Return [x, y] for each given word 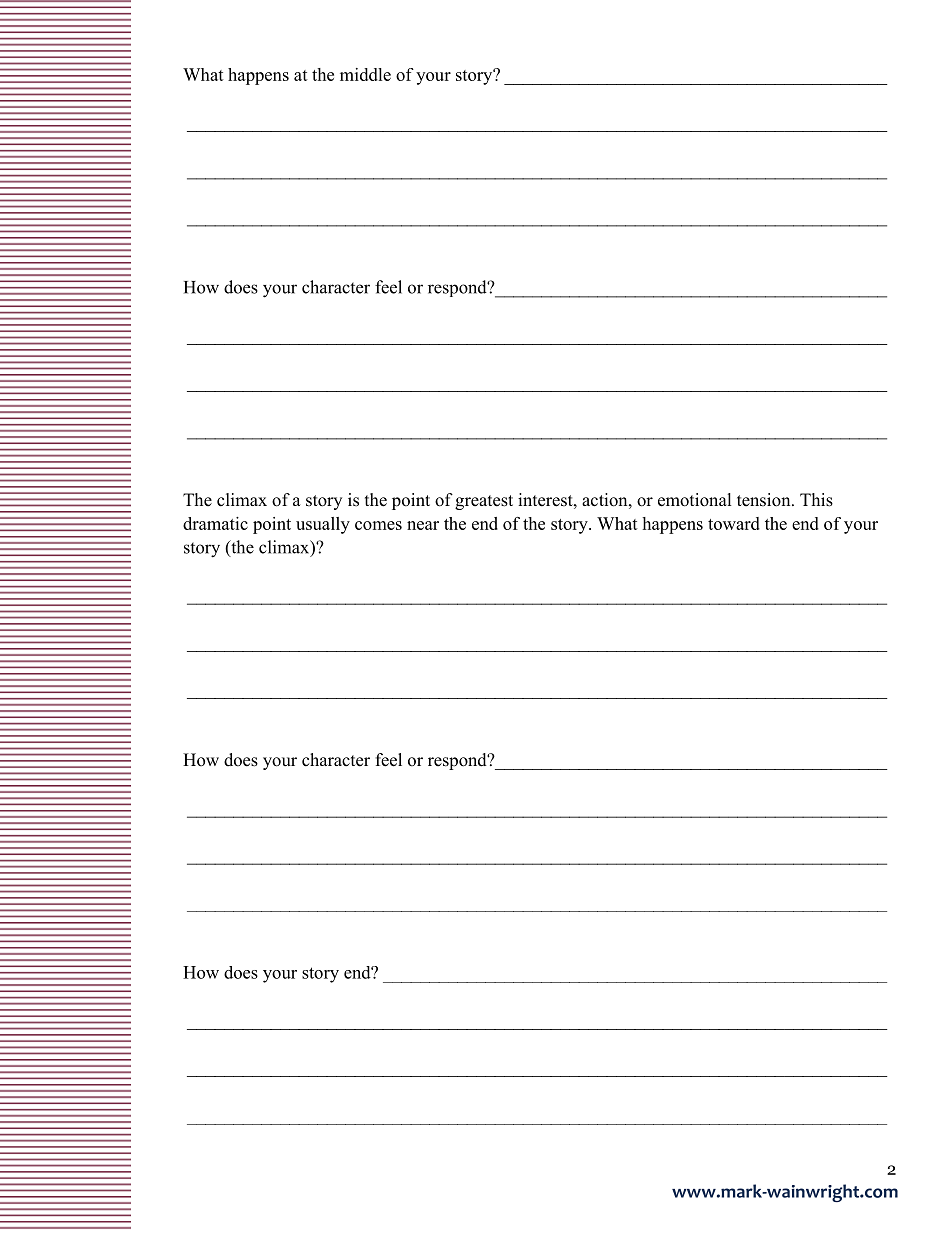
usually [323, 525]
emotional [695, 500]
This [816, 500]
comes [378, 525]
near [423, 525]
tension [765, 500]
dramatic [215, 523]
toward [734, 523]
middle [365, 74]
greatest [484, 502]
